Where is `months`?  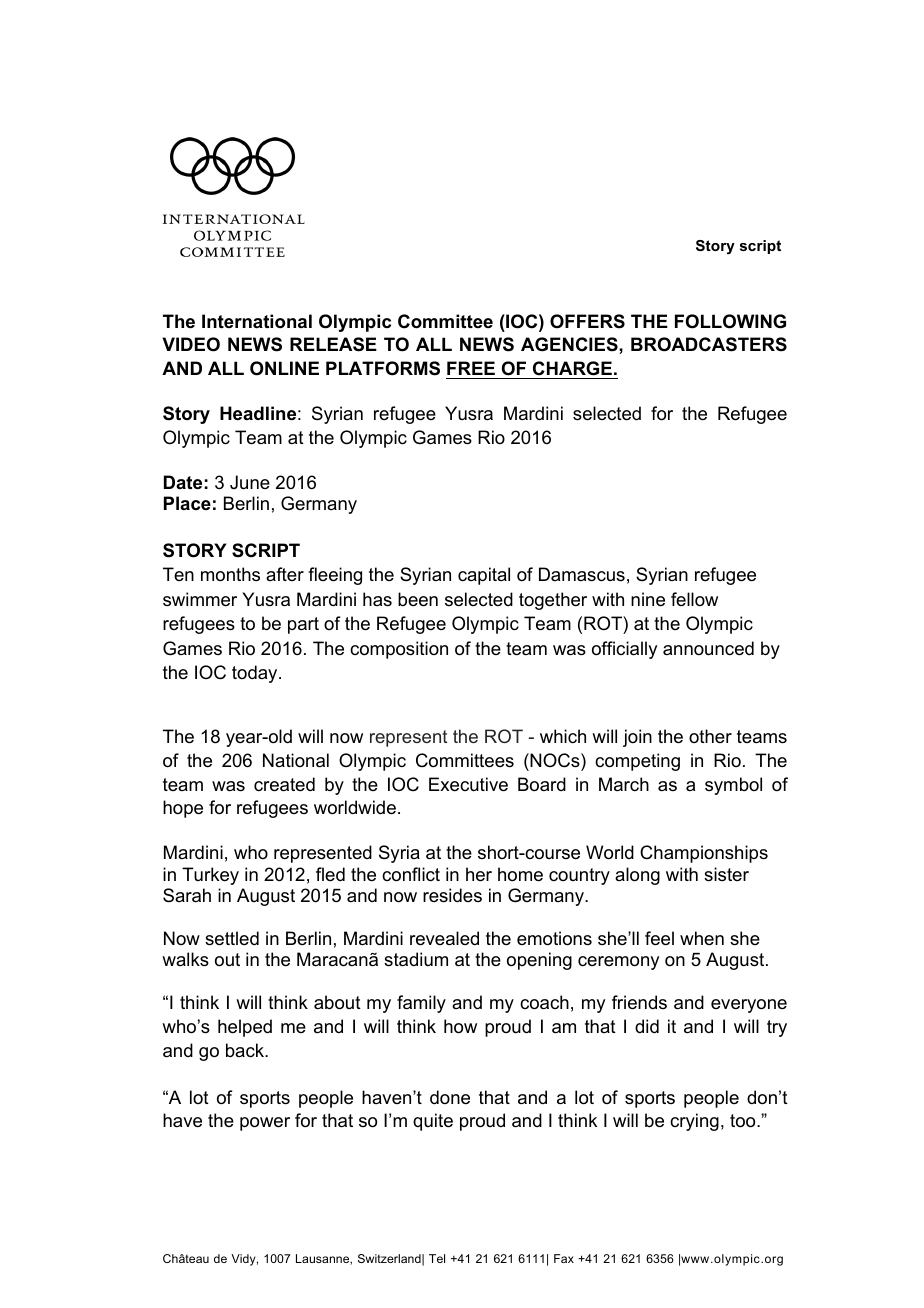 months is located at coordinates (230, 574).
